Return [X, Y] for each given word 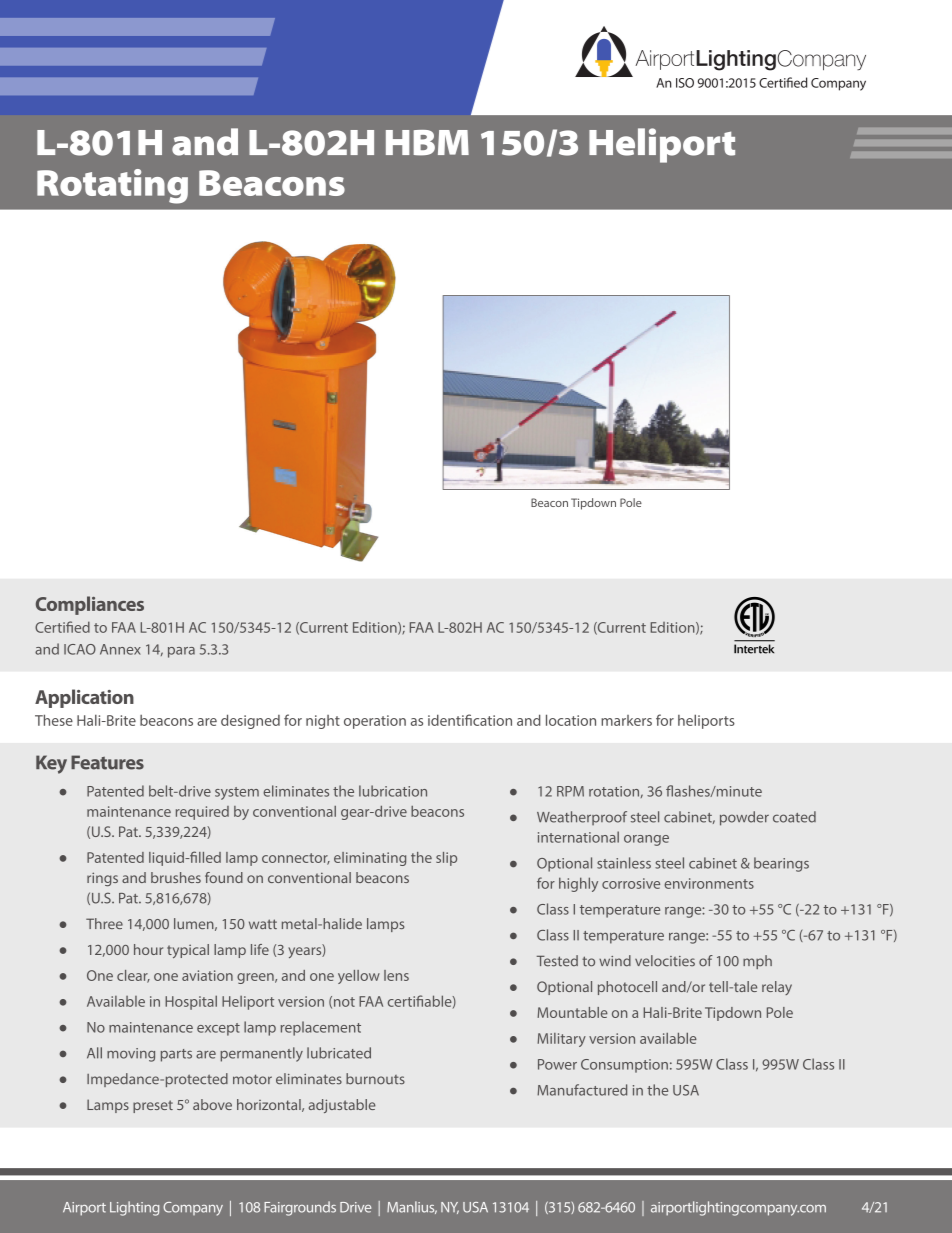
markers [626, 720]
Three [104, 923]
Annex [120, 649]
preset [153, 1106]
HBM [427, 143]
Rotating [112, 186]
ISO [685, 83]
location [571, 720]
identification [470, 720]
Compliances [90, 605]
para [181, 652]
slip [446, 859]
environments [709, 883]
